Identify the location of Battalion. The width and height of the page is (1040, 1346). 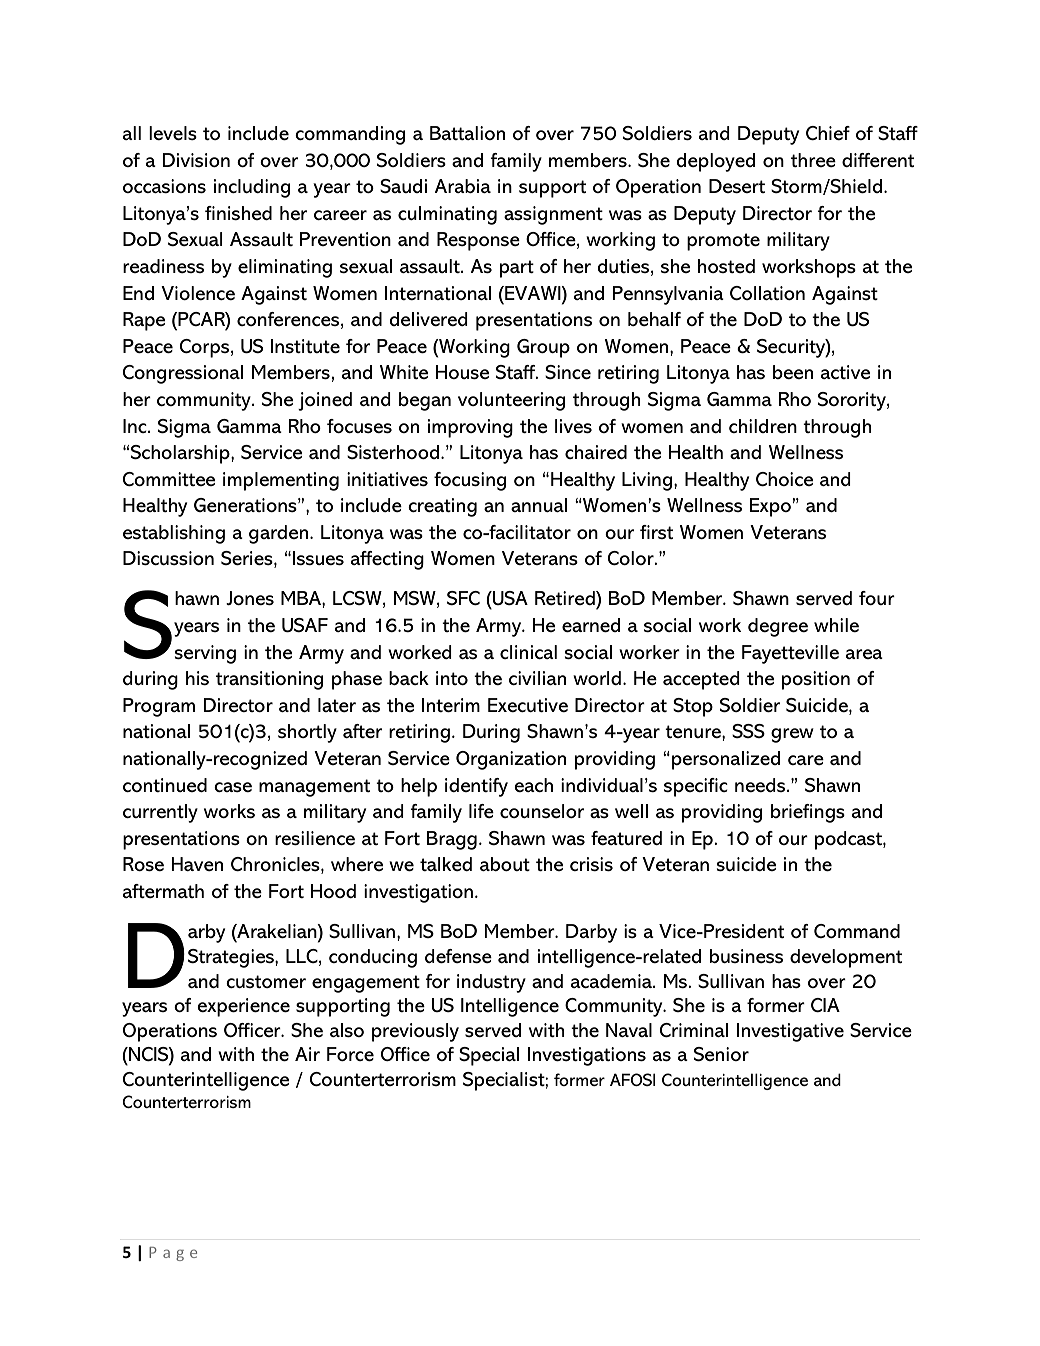
(467, 133).
